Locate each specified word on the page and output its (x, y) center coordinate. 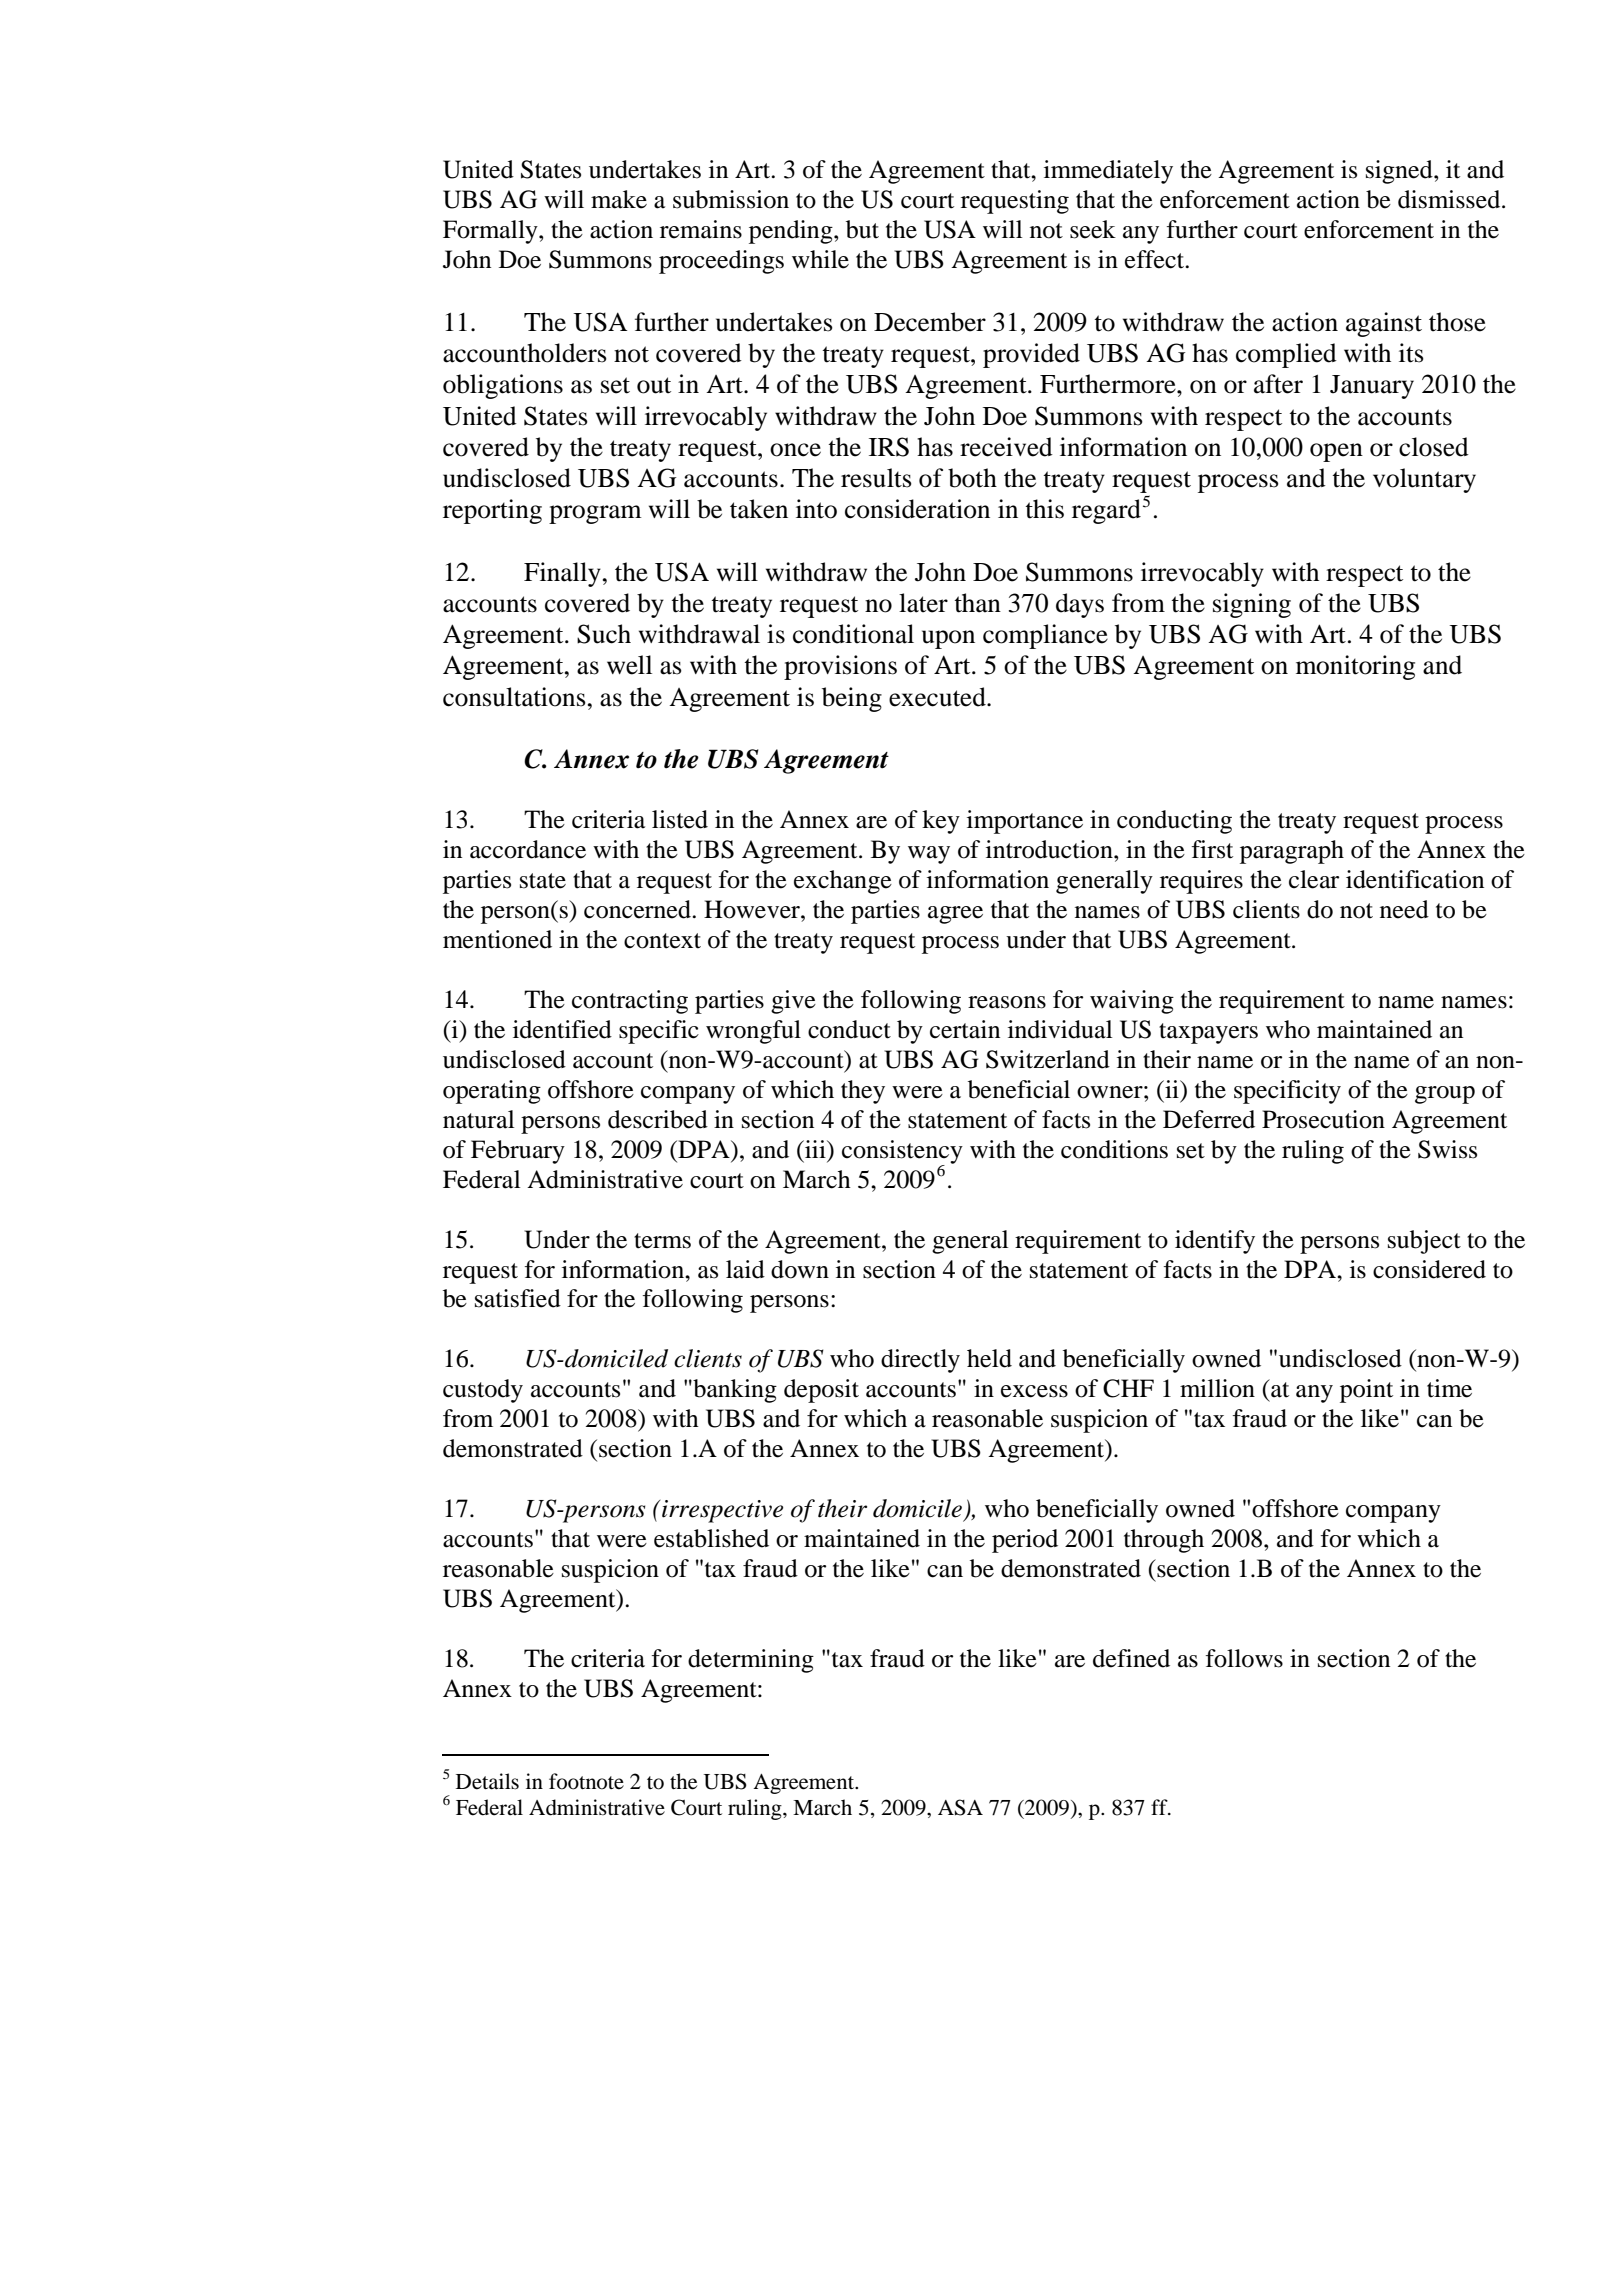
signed (1400, 172)
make (619, 199)
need (1404, 909)
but (862, 229)
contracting (630, 1002)
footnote (586, 1781)
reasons (1007, 1002)
